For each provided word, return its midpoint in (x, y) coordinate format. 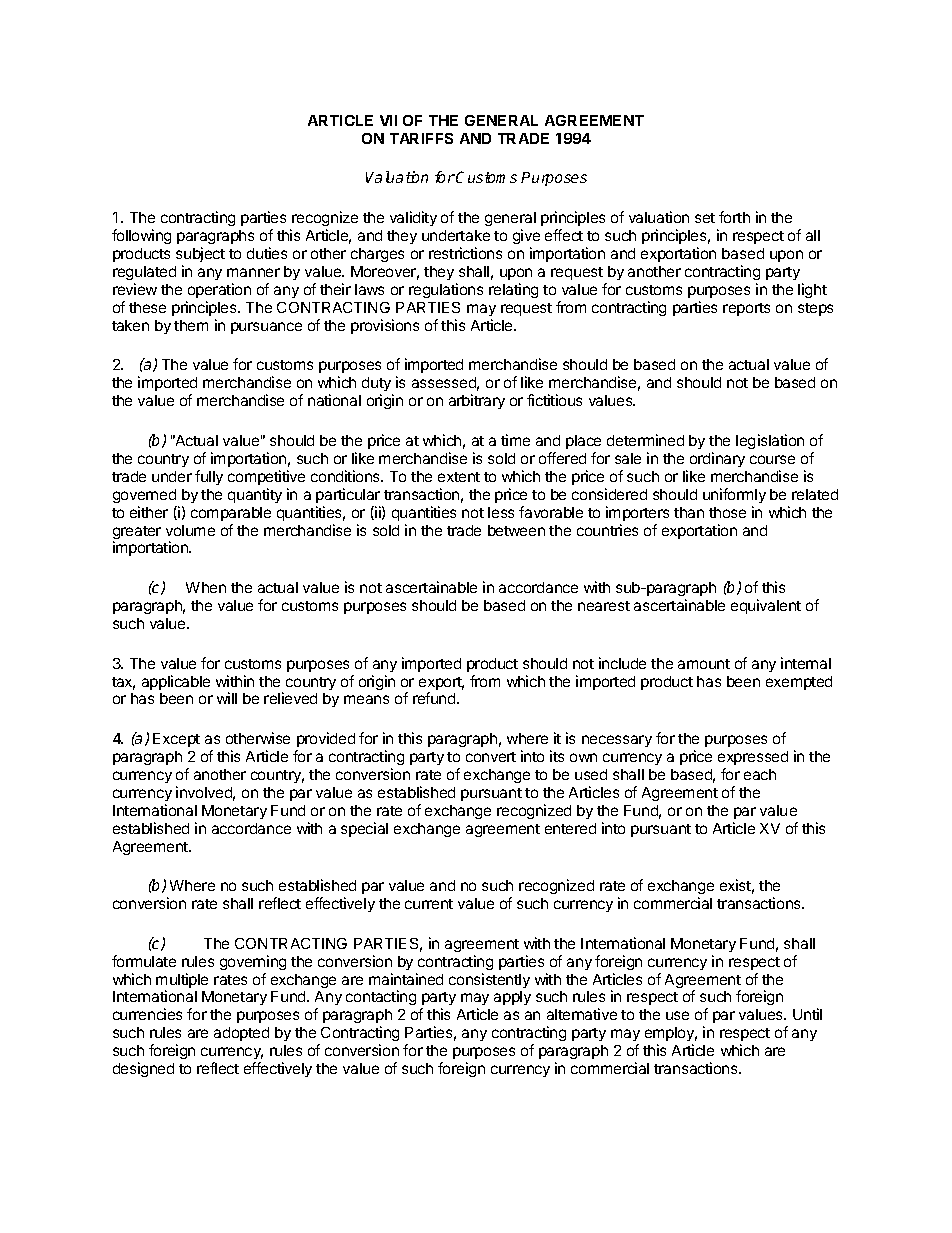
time (515, 440)
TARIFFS (421, 138)
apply (512, 998)
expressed (753, 758)
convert (491, 757)
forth (734, 217)
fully (209, 477)
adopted (241, 1034)
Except (176, 740)
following (141, 236)
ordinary (717, 459)
